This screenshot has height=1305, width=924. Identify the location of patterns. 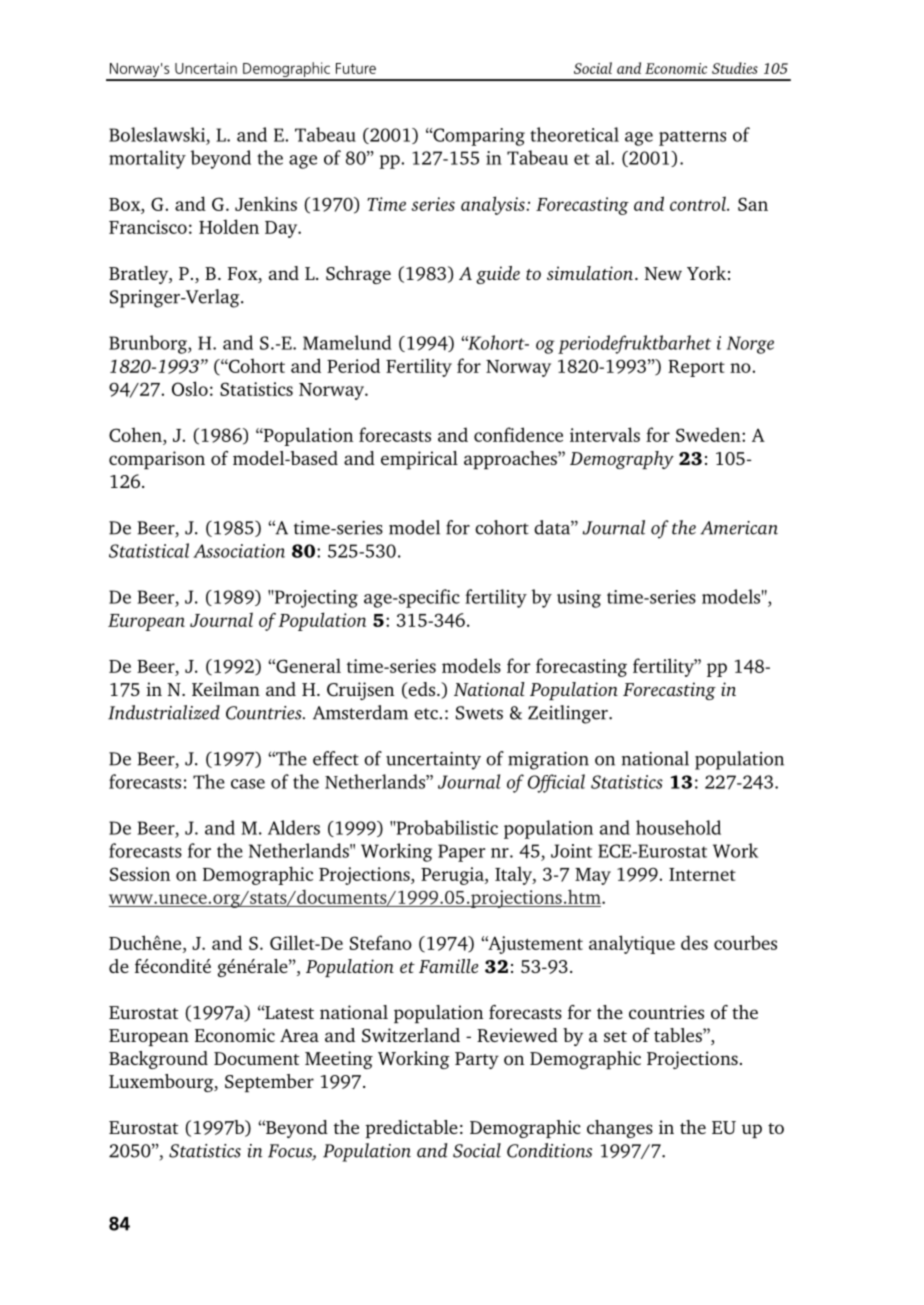
(692, 138).
